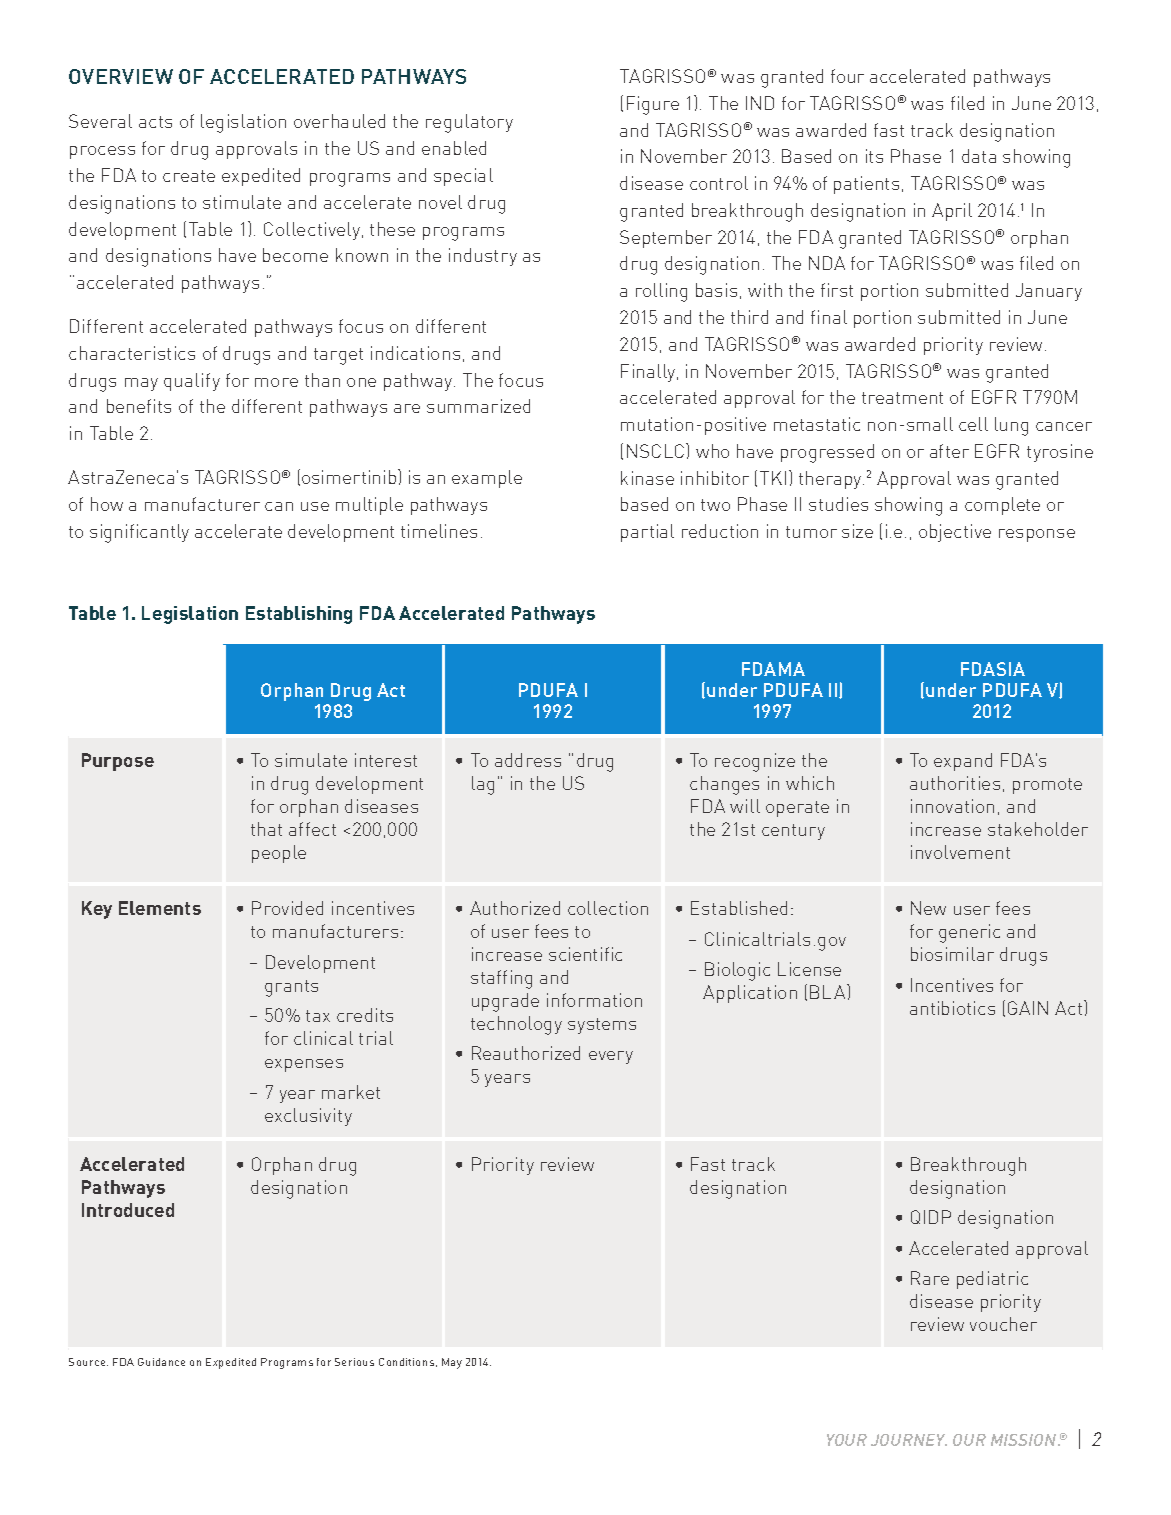 This screenshot has height=1515, width=1171. I want to click on partial, so click(647, 533).
